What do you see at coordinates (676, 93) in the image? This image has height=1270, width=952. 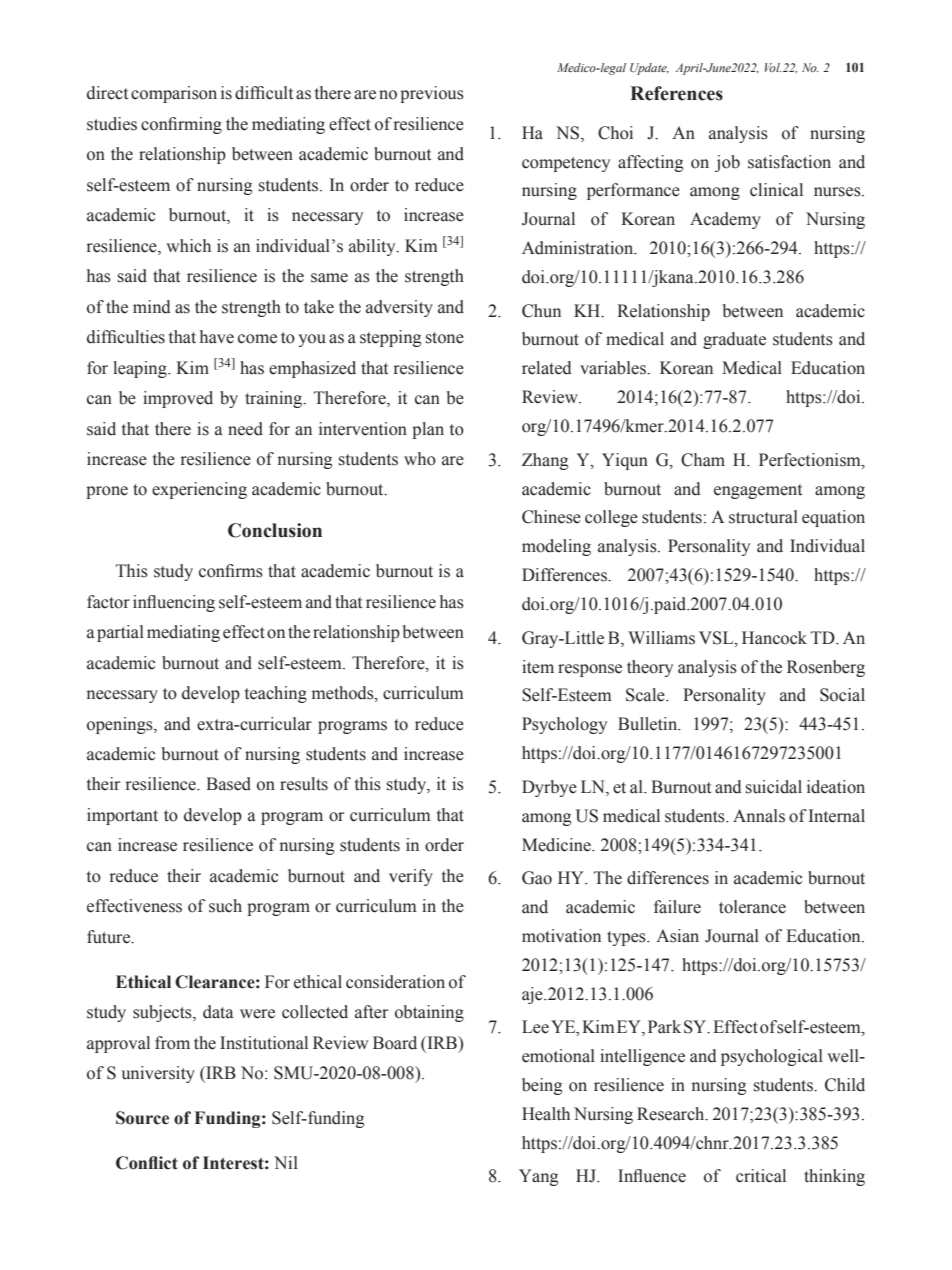 I see `References` at bounding box center [676, 93].
